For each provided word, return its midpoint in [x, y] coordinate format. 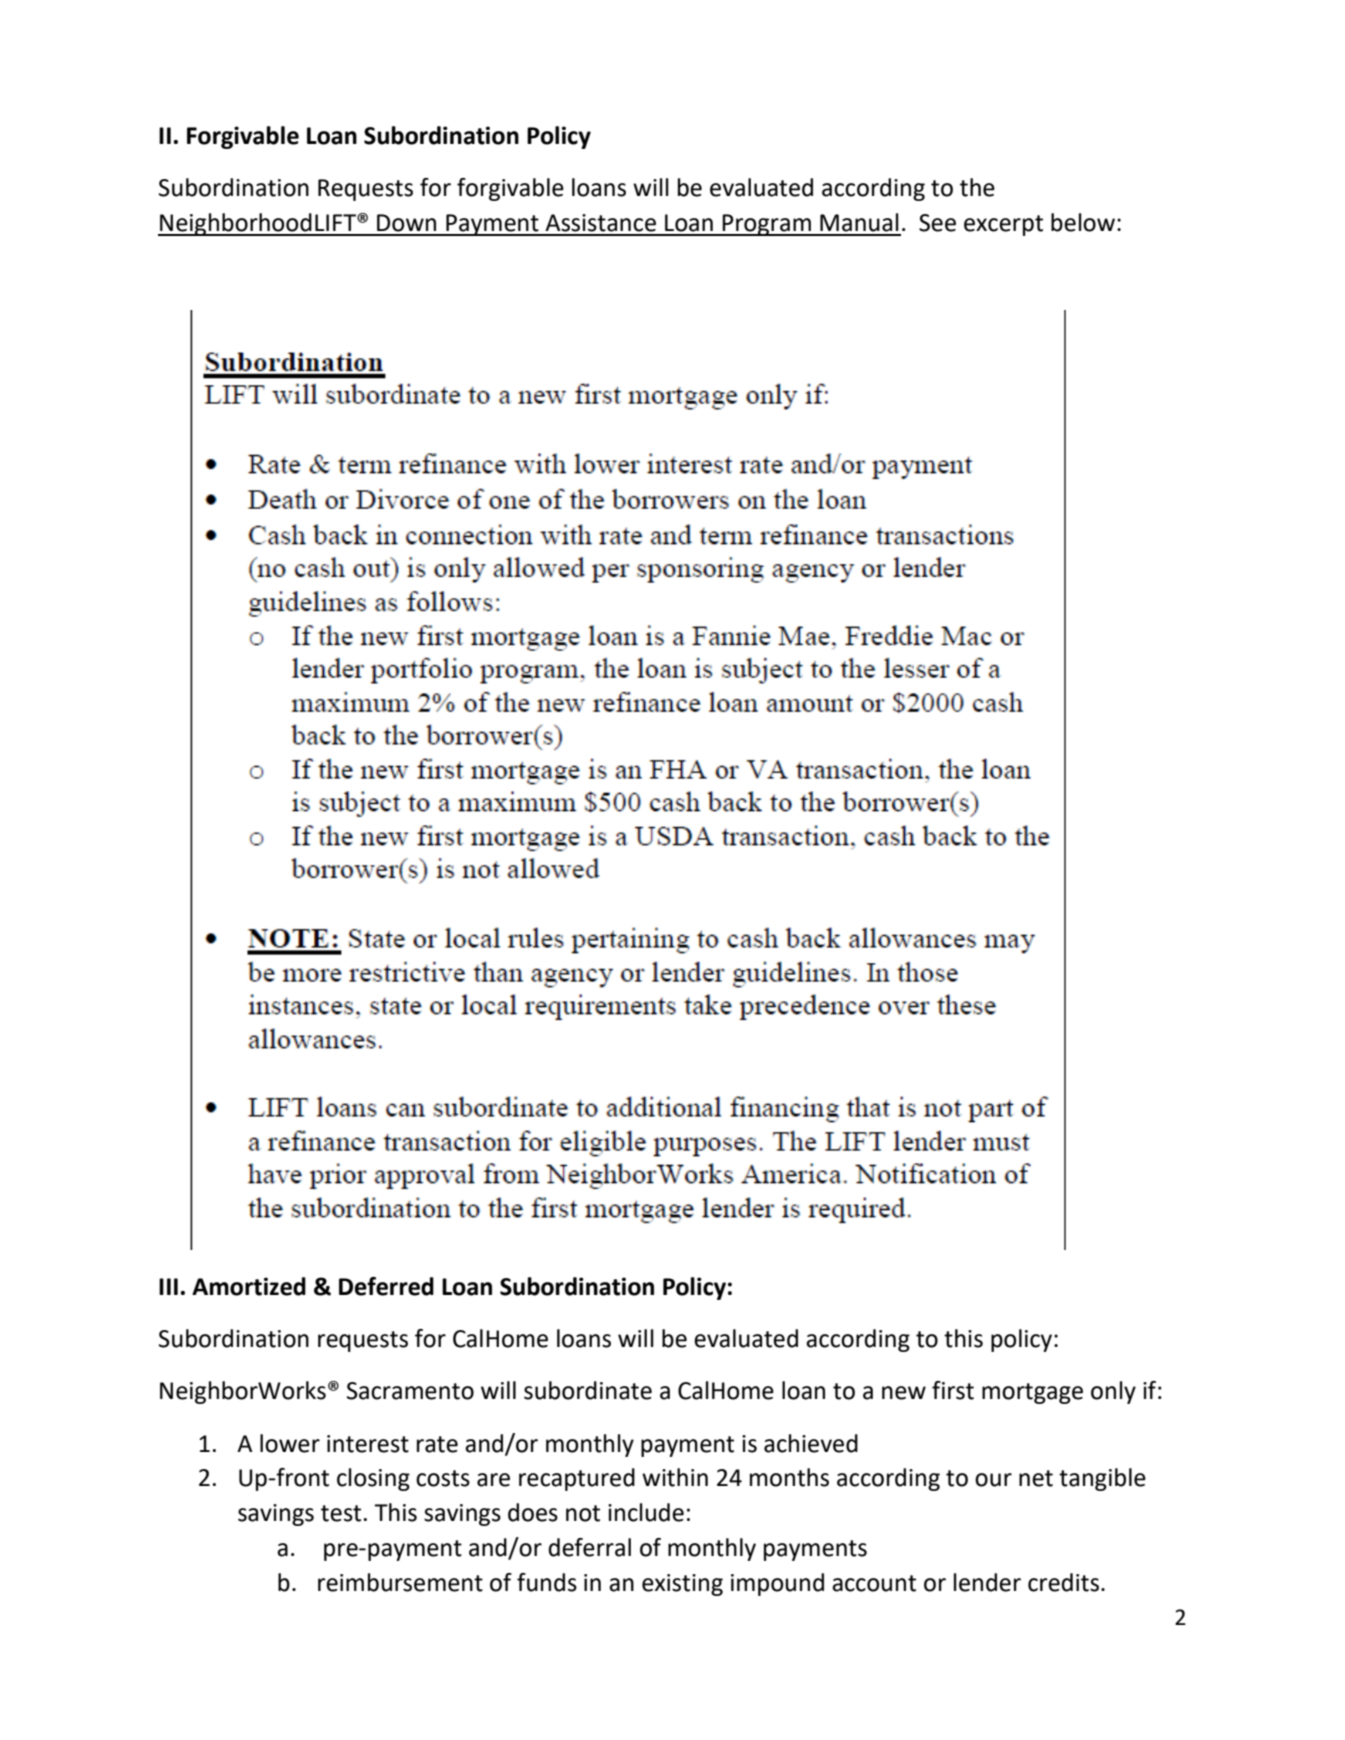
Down [406, 223]
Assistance [600, 223]
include [646, 1512]
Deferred [386, 1286]
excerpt [1003, 225]
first [953, 1390]
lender [987, 1582]
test [341, 1513]
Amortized [249, 1286]
